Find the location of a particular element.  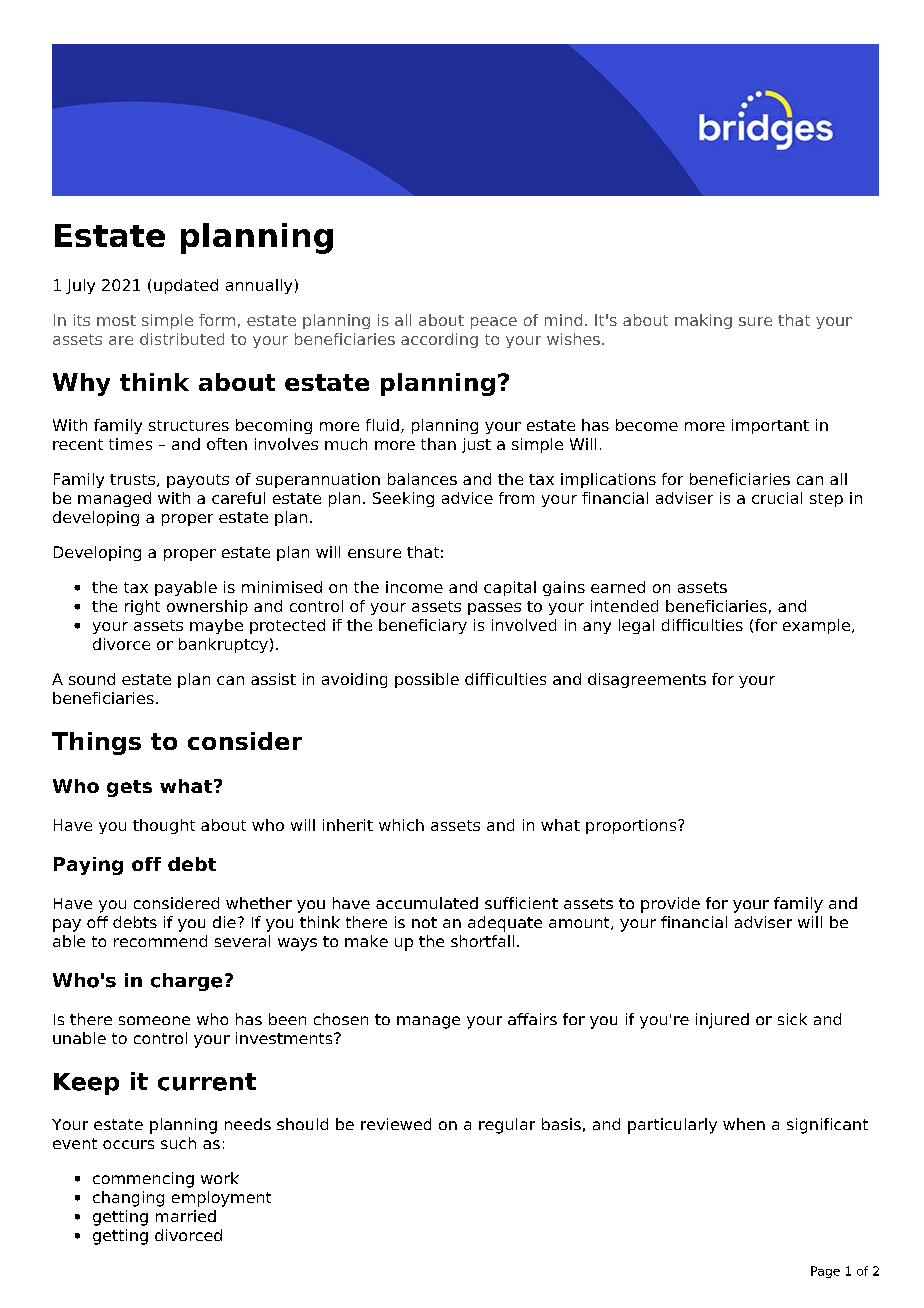

married is located at coordinates (186, 1216).
